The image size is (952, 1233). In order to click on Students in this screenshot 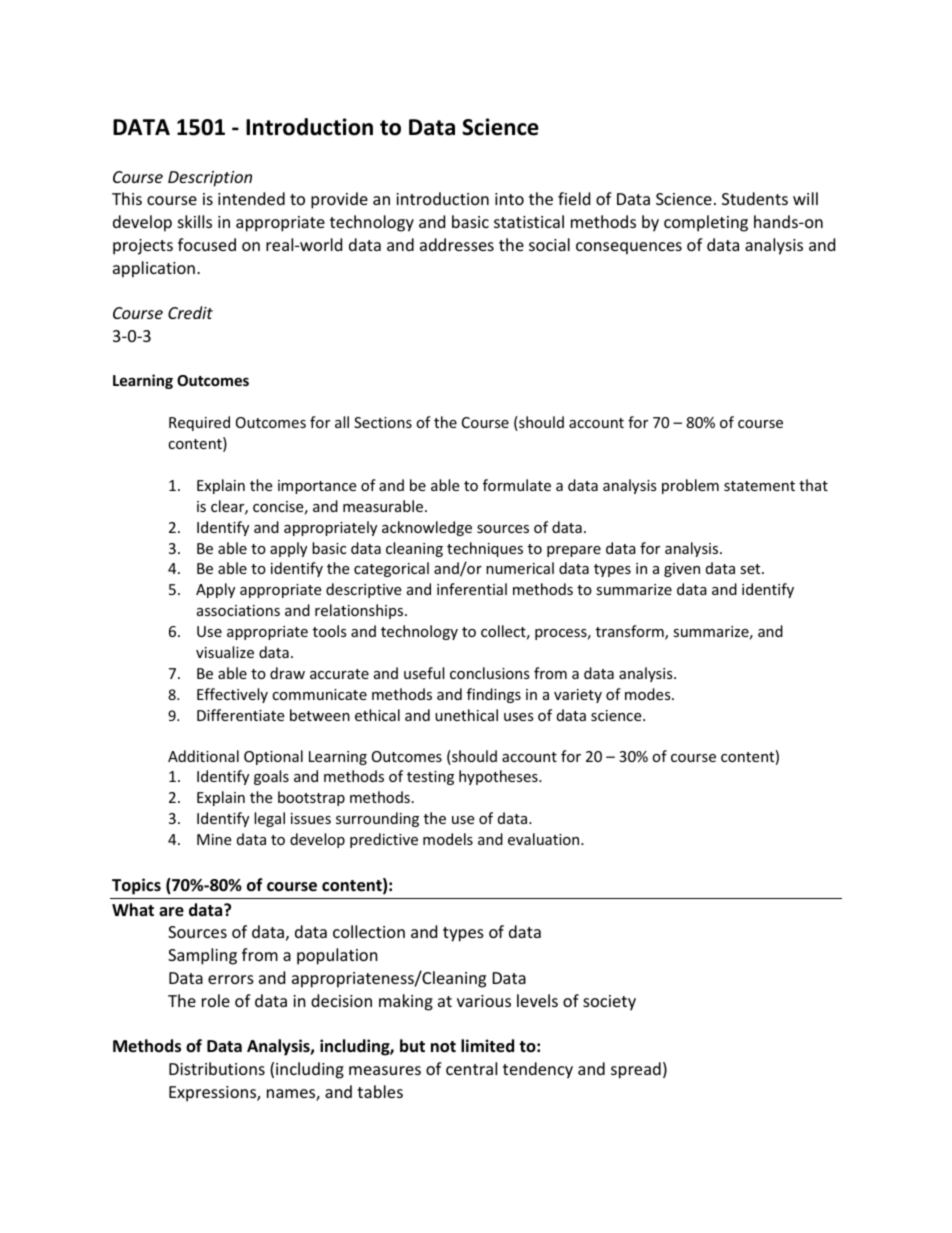, I will do `click(755, 198)`.
